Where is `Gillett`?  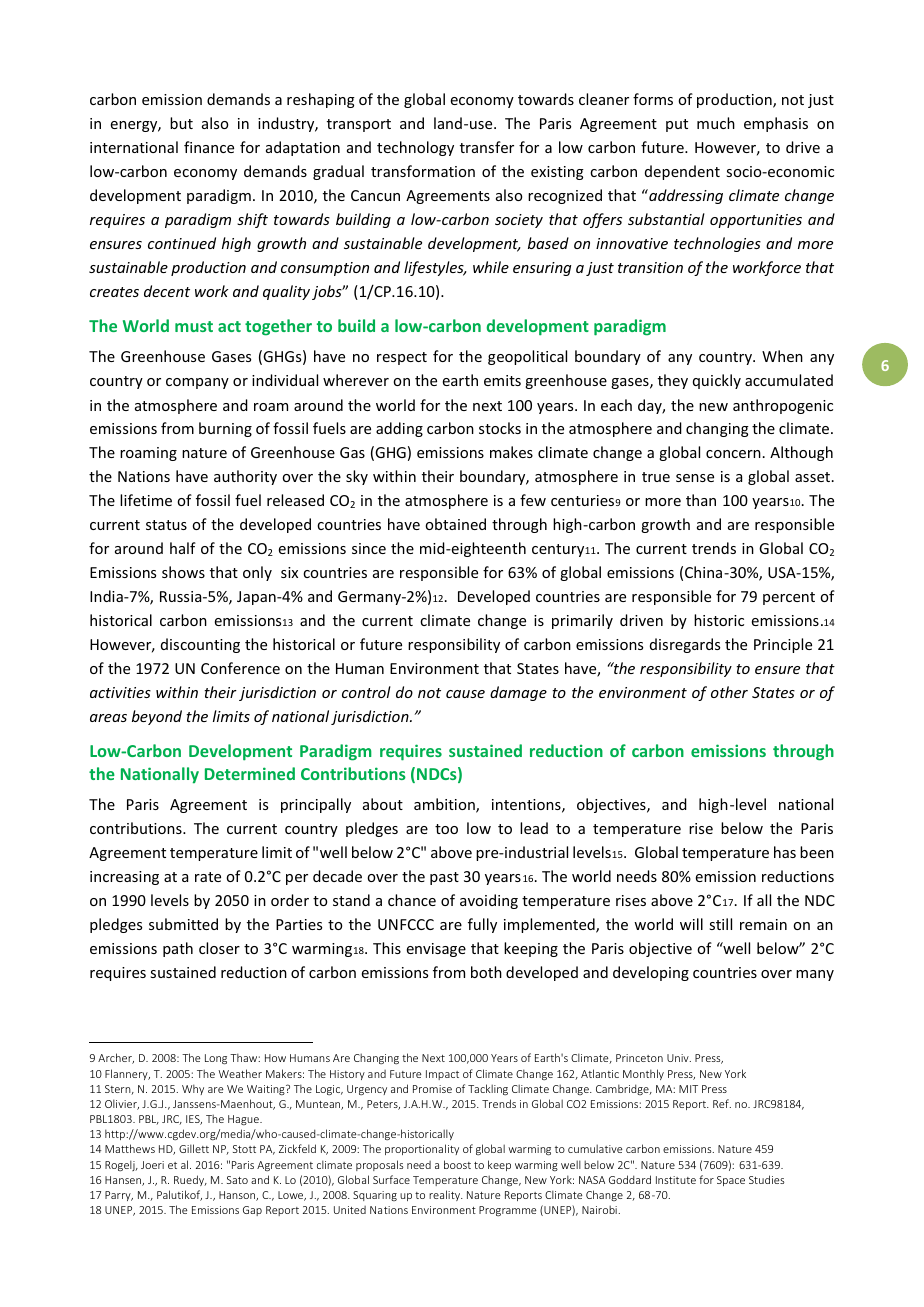 Gillett is located at coordinates (194, 1148).
